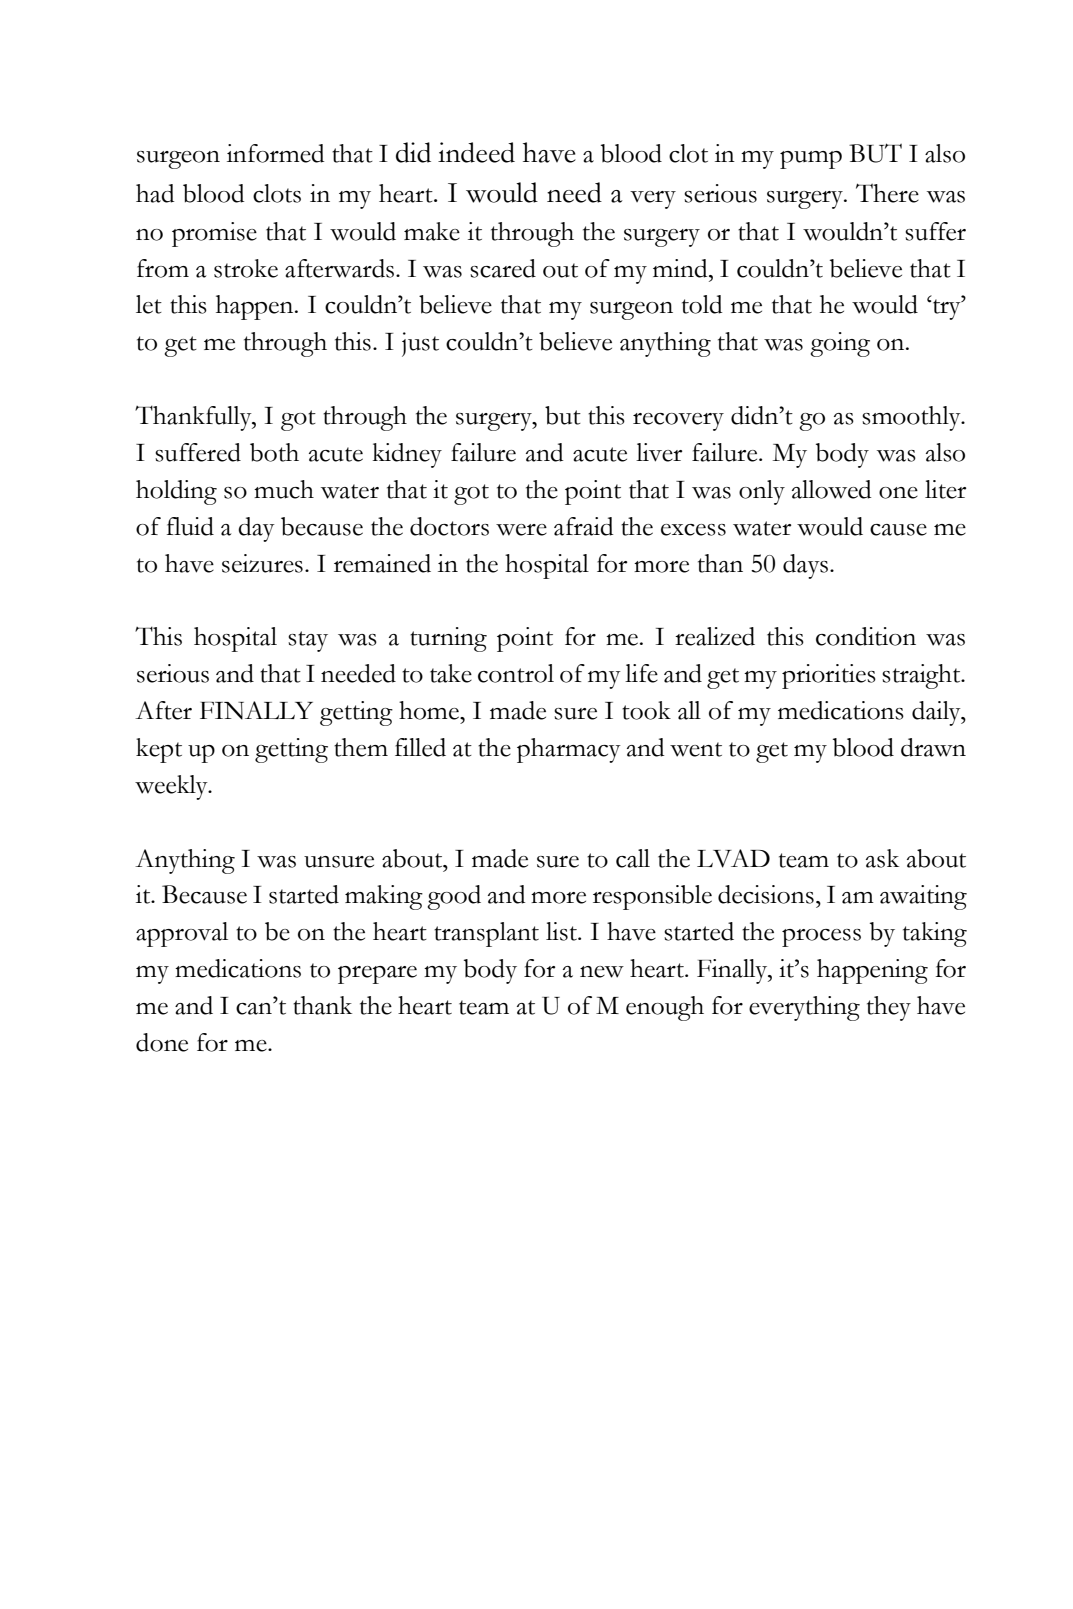  What do you see at coordinates (933, 747) in the screenshot?
I see `drawn` at bounding box center [933, 747].
